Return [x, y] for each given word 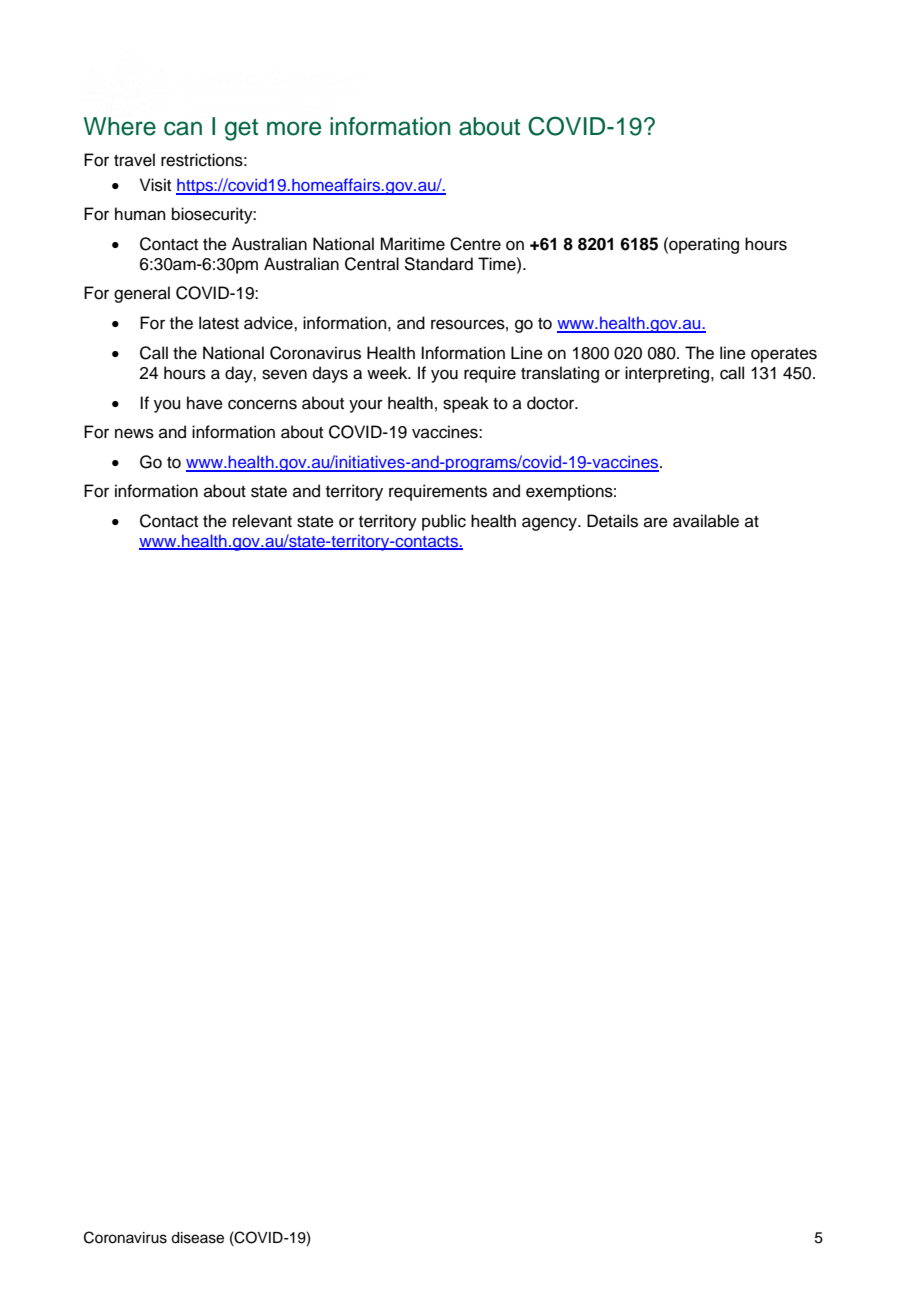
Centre [475, 244]
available [706, 521]
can [183, 128]
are [656, 522]
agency [550, 524]
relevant [262, 521]
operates [784, 355]
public [444, 522]
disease [197, 1238]
